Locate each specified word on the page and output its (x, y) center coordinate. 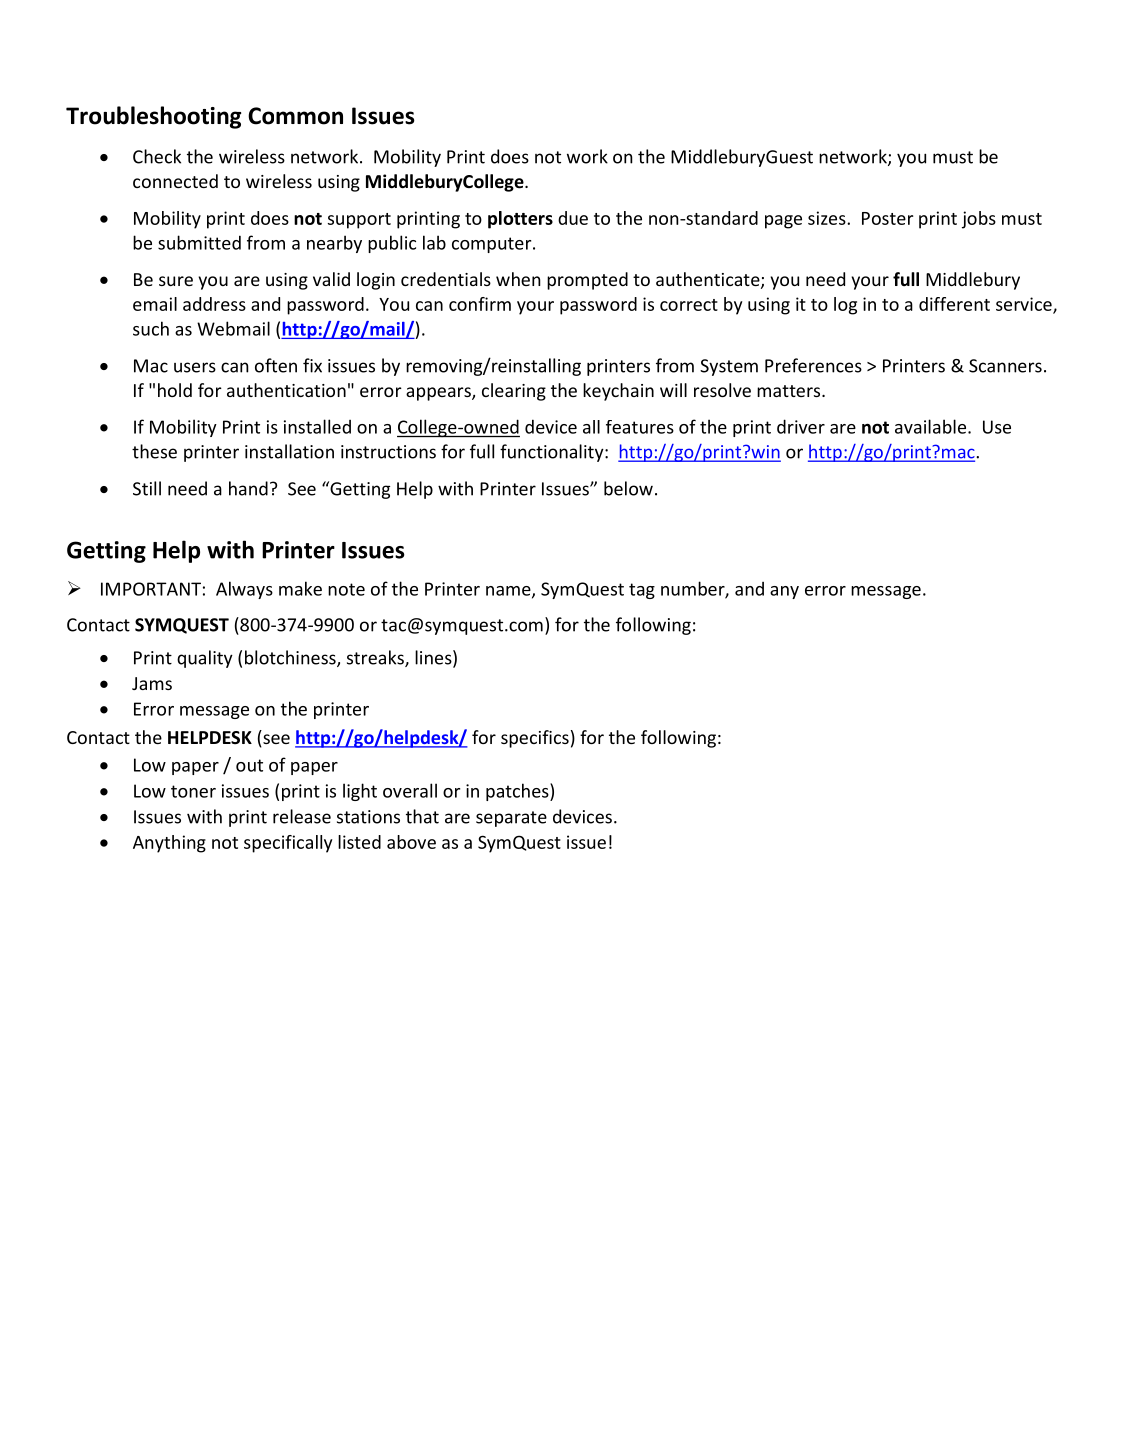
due (573, 218)
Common (295, 116)
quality (205, 659)
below (628, 488)
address (214, 304)
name (509, 592)
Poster (887, 218)
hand (248, 488)
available (930, 426)
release (302, 816)
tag (642, 591)
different (954, 304)
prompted (587, 281)
